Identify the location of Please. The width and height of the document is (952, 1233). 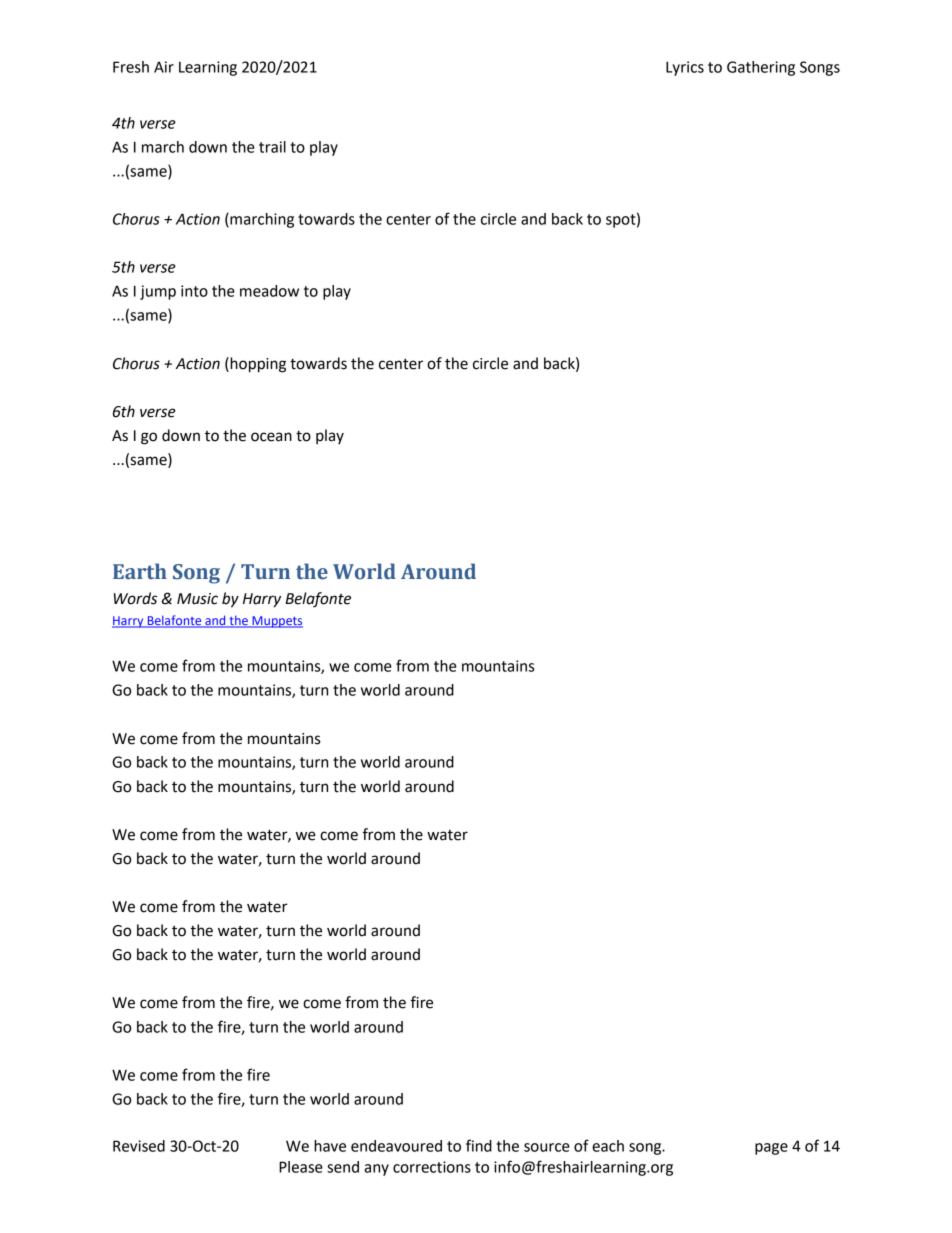
(301, 1167).
